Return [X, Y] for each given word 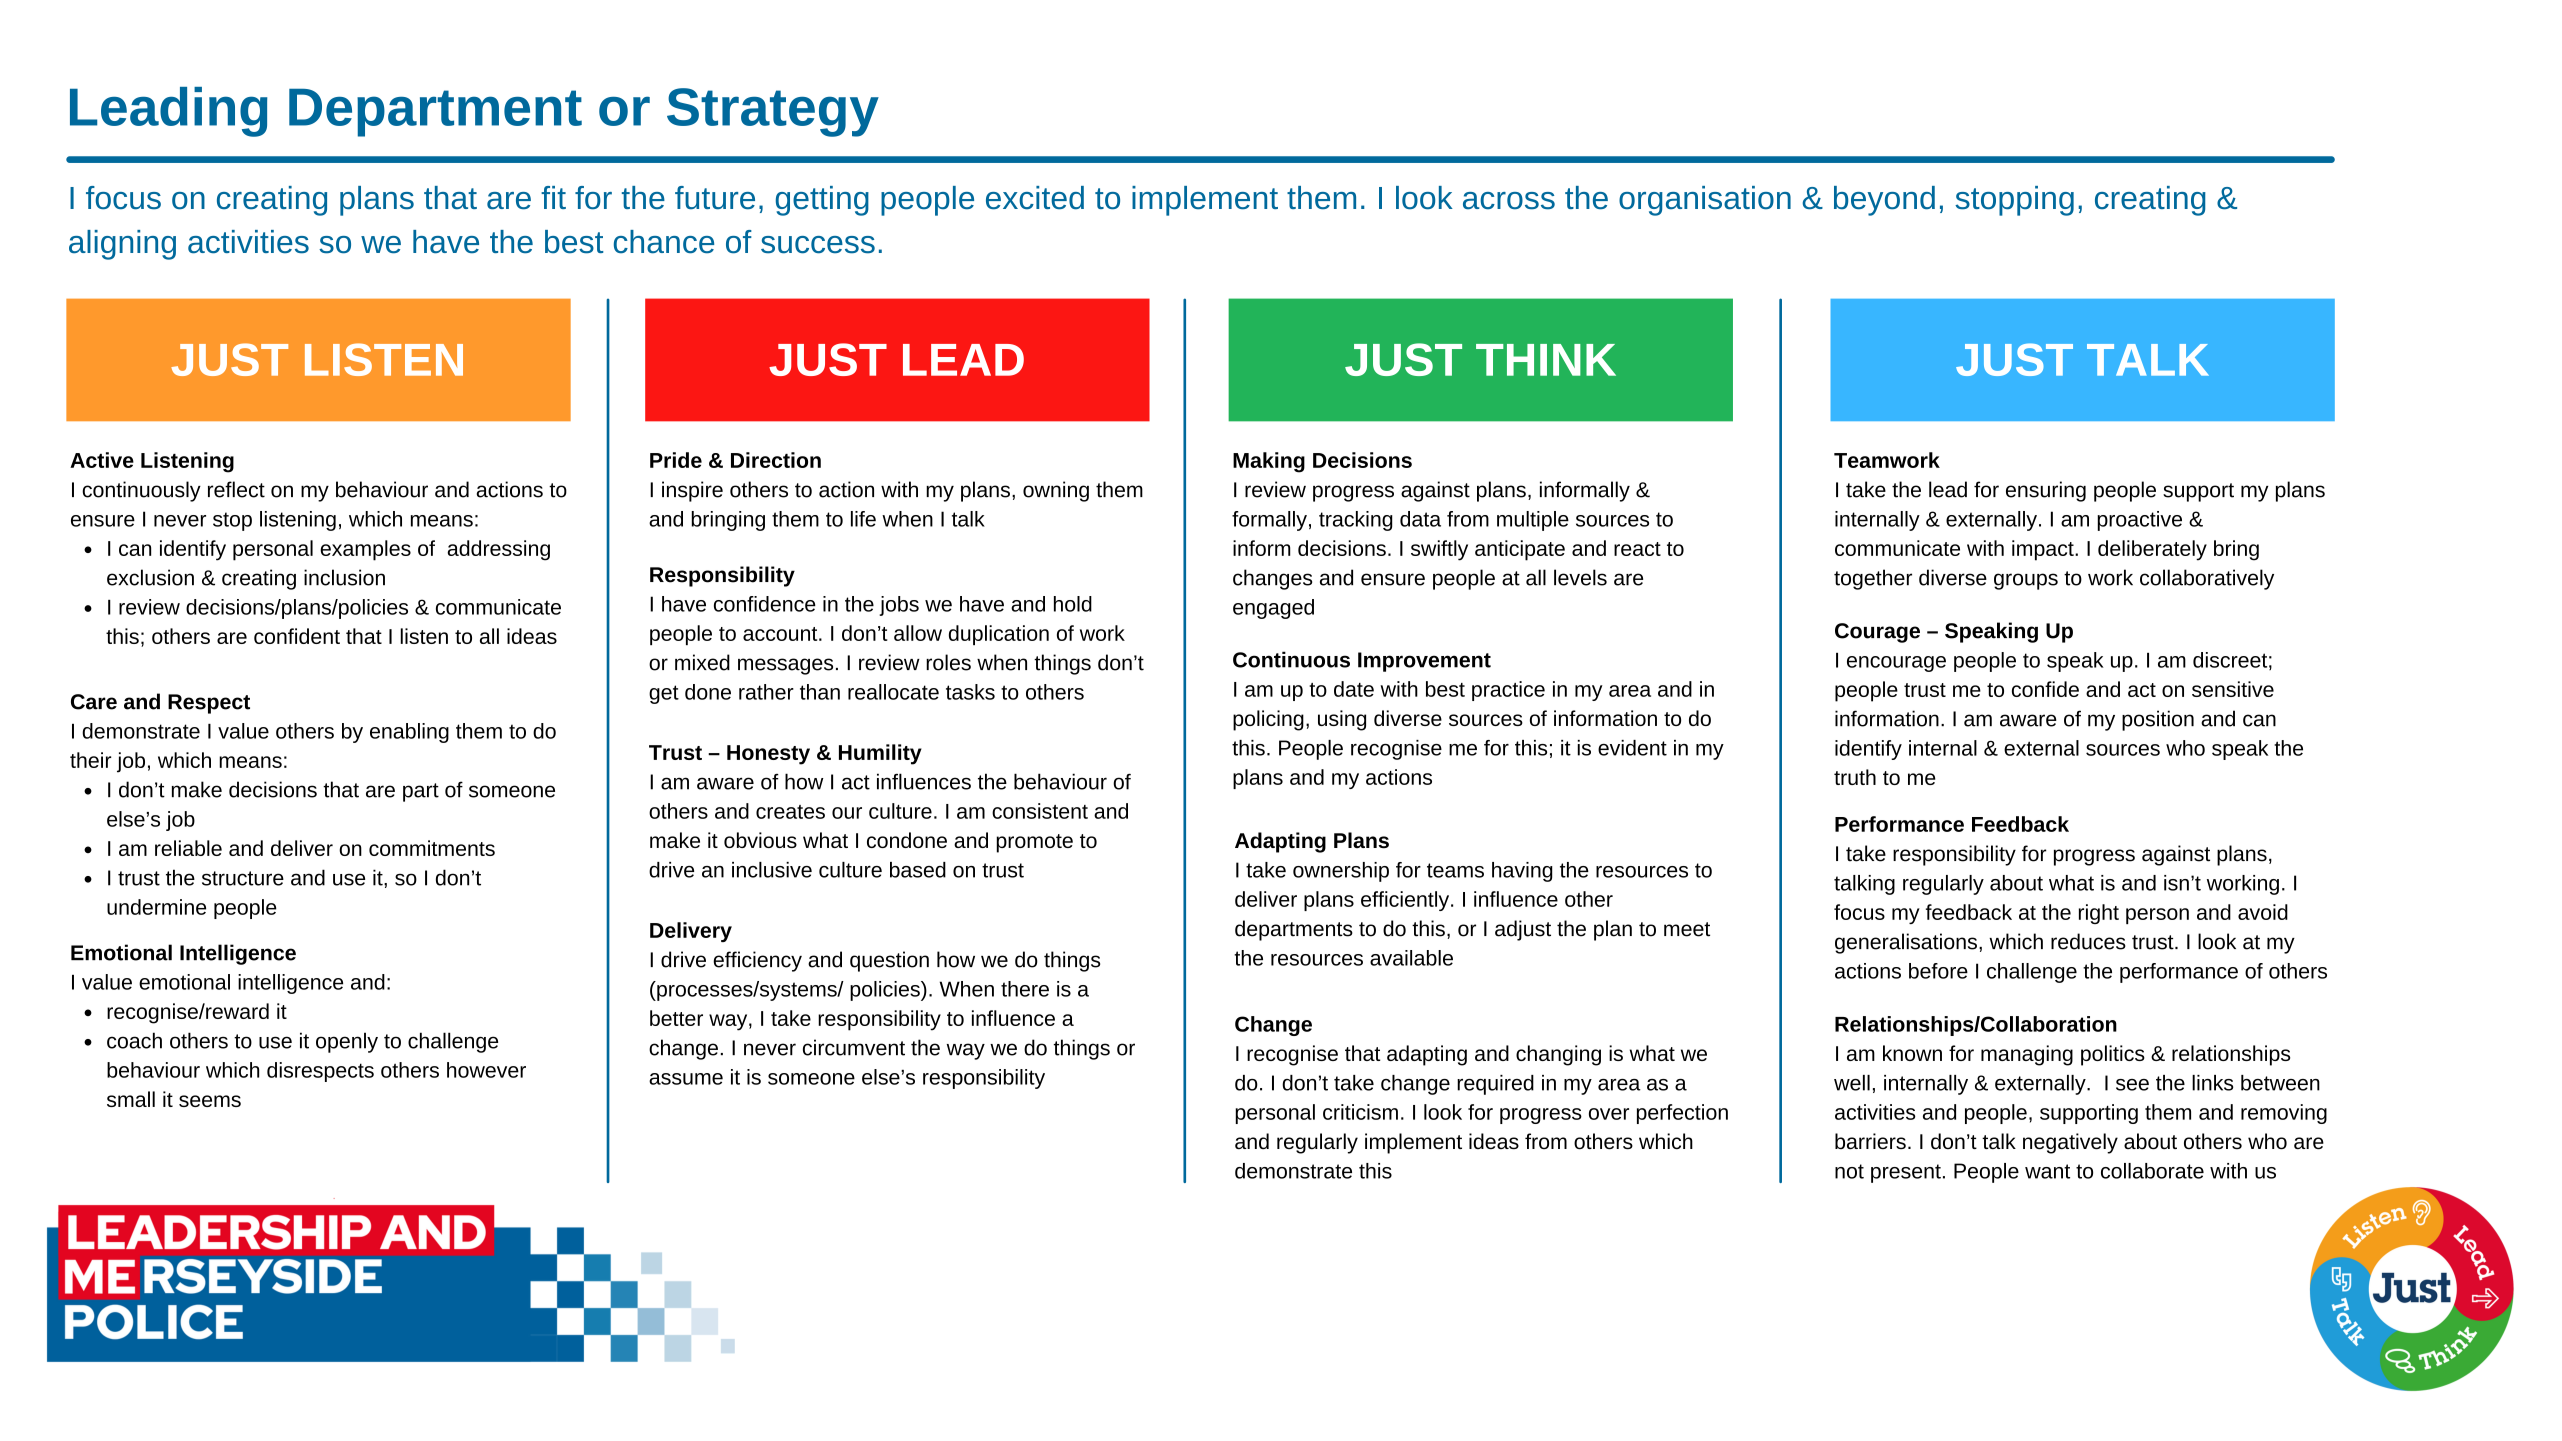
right [2099, 914]
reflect [236, 489]
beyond [1884, 201]
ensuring [2046, 491]
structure [243, 878]
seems [210, 1101]
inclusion [344, 577]
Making [1269, 462]
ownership [1341, 872]
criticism [1360, 1112]
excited [1035, 198]
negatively [2070, 1143]
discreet [2230, 660]
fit [553, 197]
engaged [1273, 609]
